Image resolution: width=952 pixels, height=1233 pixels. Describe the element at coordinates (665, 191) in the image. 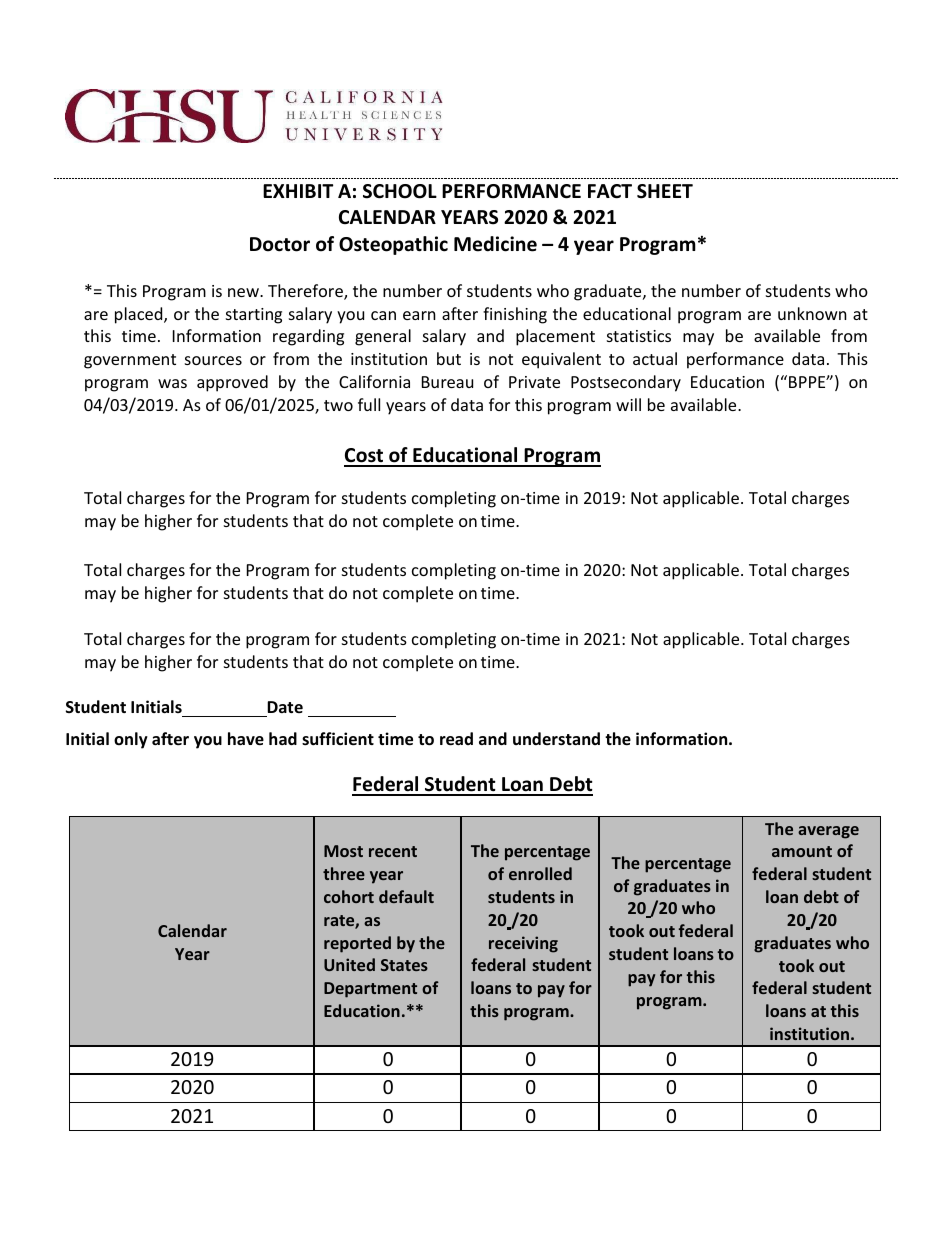

I see `SHEET` at that location.
